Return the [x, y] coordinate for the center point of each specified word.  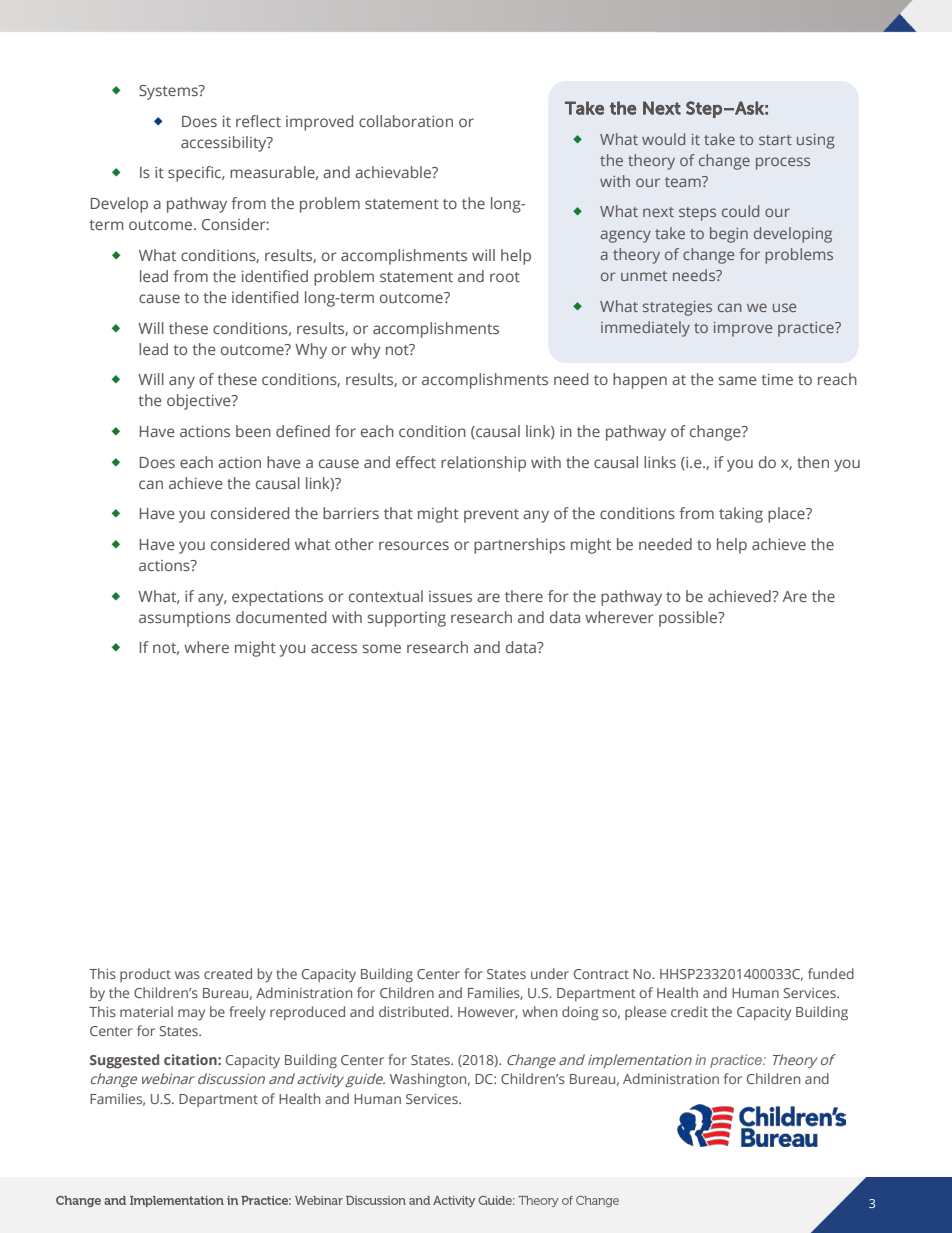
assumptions [185, 619]
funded [831, 973]
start [775, 140]
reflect [258, 121]
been [253, 431]
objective [200, 402]
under [550, 973]
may [191, 1014]
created [228, 973]
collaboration [406, 121]
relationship [483, 464]
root [505, 277]
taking [741, 515]
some [382, 648]
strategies [677, 308]
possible [689, 619]
